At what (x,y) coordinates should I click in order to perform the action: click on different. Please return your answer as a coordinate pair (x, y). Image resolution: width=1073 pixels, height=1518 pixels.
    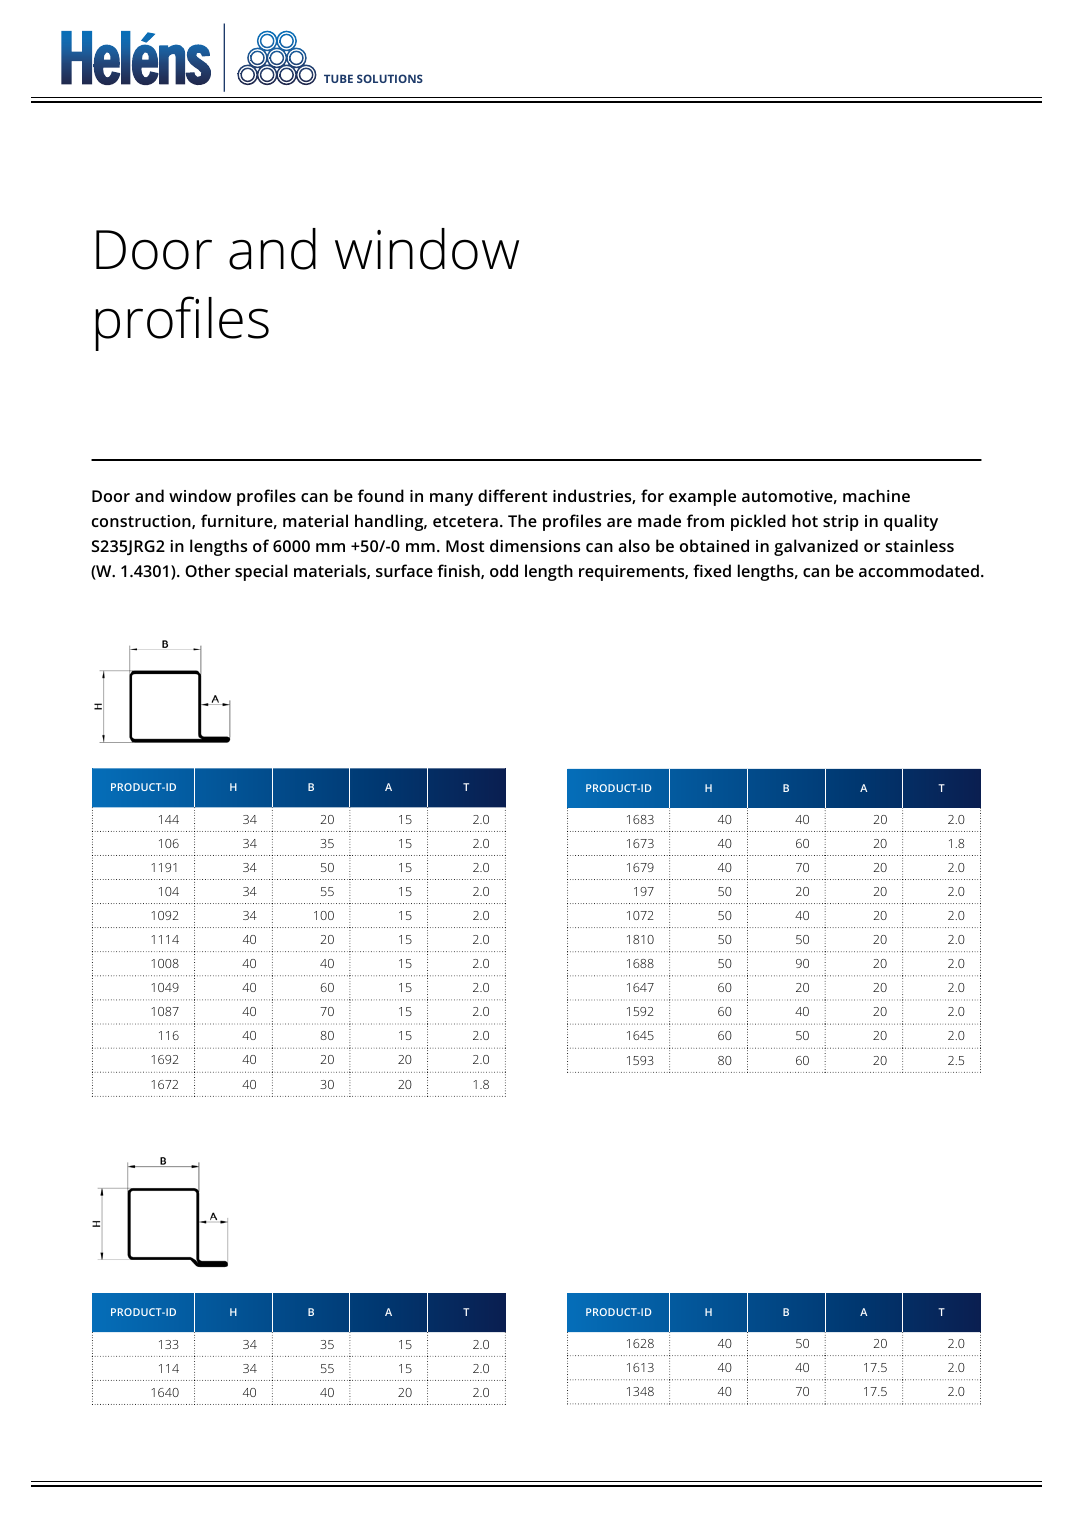
    Looking at the image, I should click on (512, 495).
